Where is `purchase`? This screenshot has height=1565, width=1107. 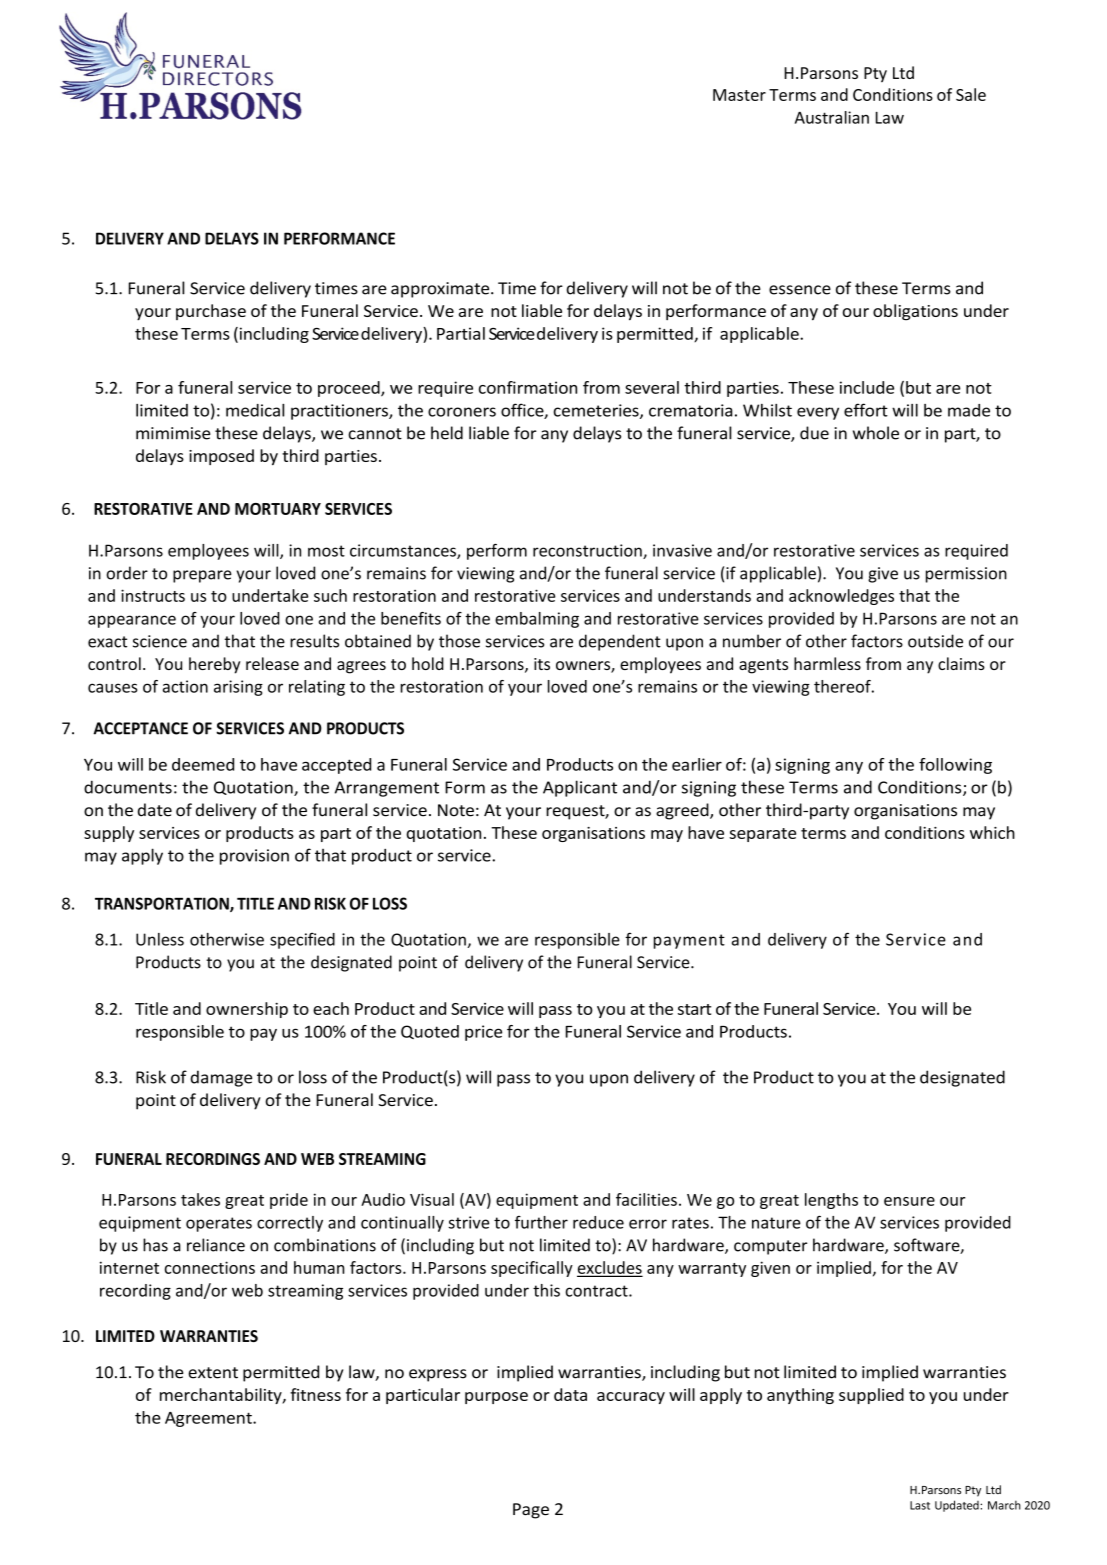 purchase is located at coordinates (211, 312).
